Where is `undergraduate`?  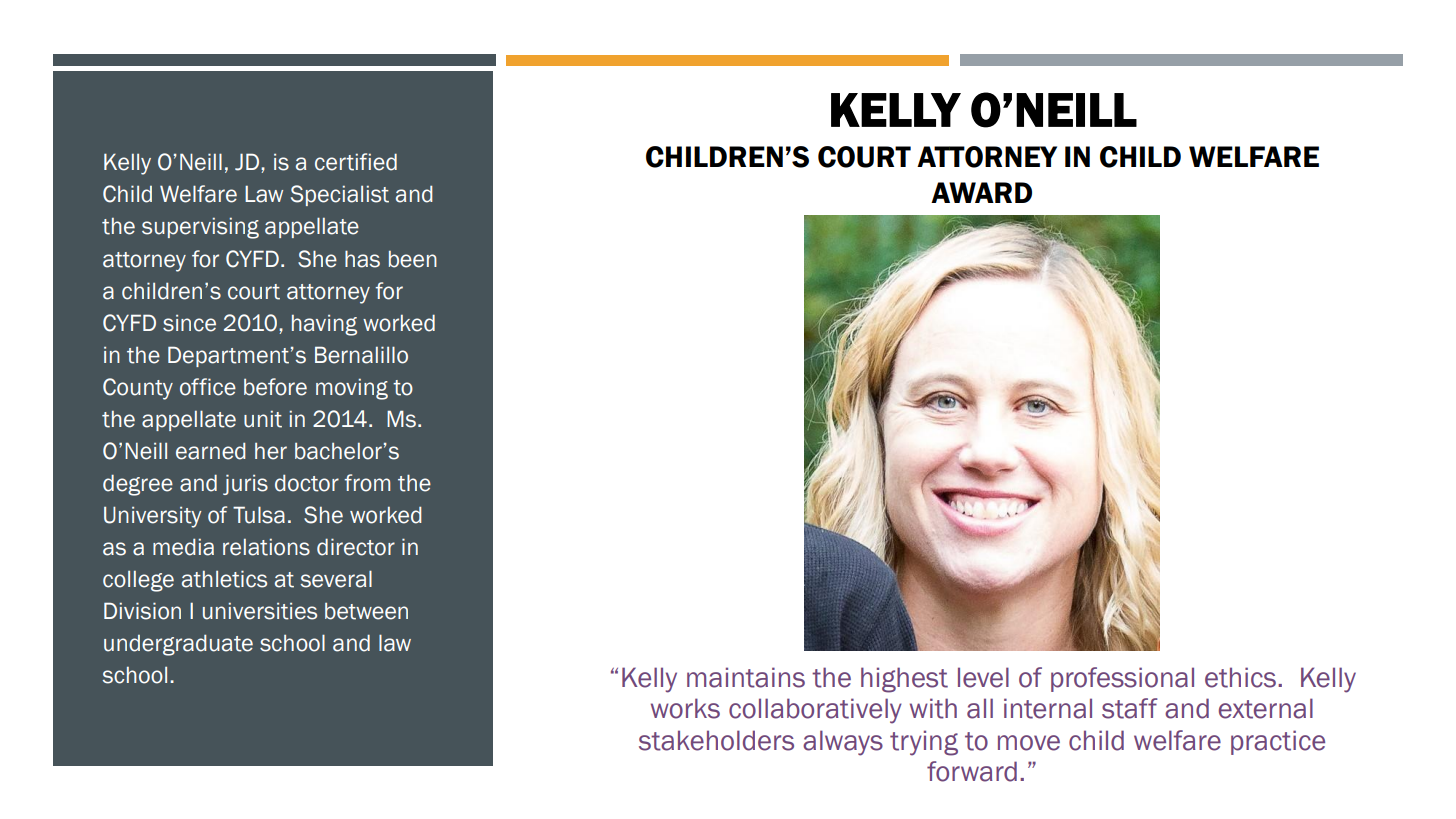 undergraduate is located at coordinates (178, 645).
